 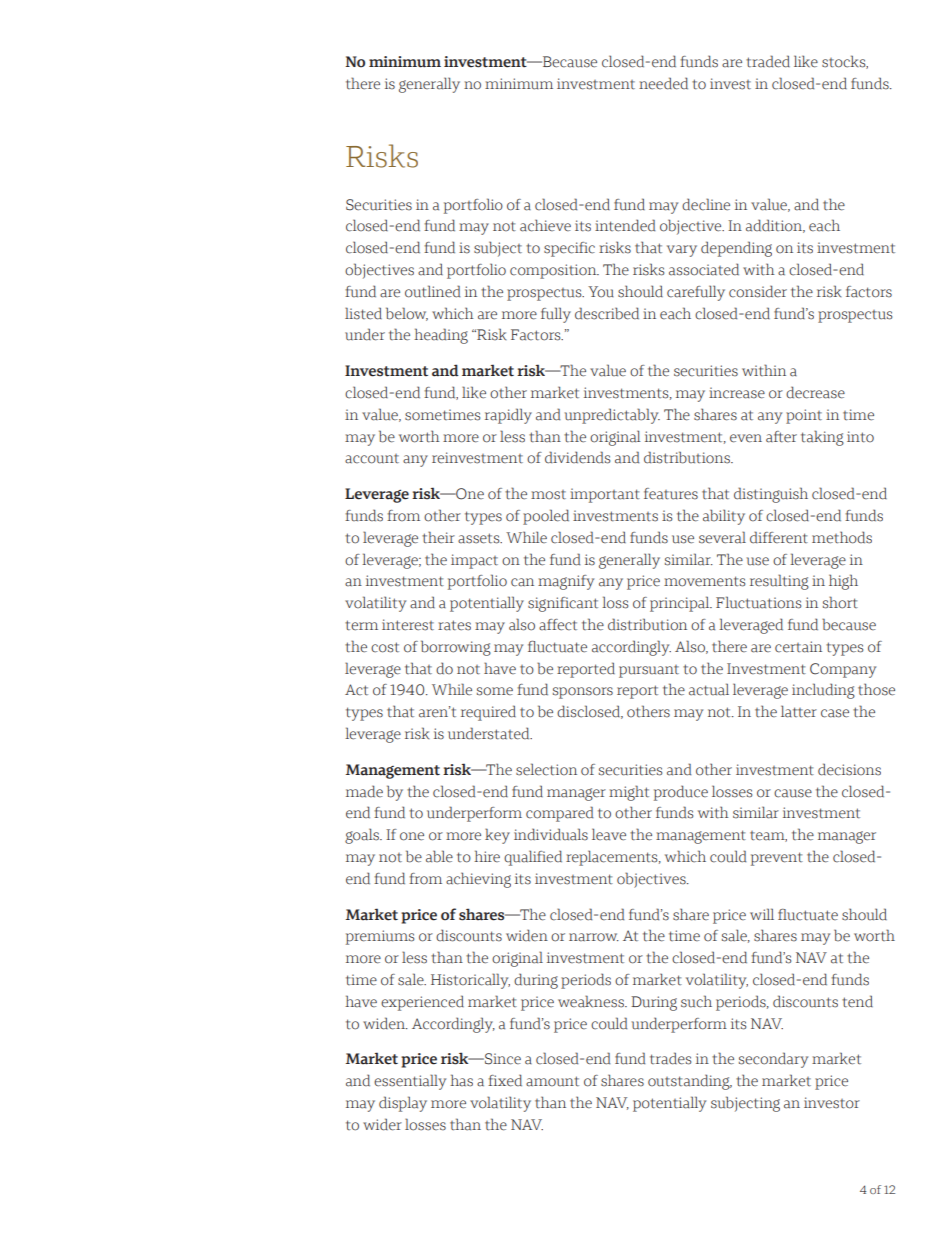 What do you see at coordinates (566, 582) in the screenshot?
I see `magnify` at bounding box center [566, 582].
